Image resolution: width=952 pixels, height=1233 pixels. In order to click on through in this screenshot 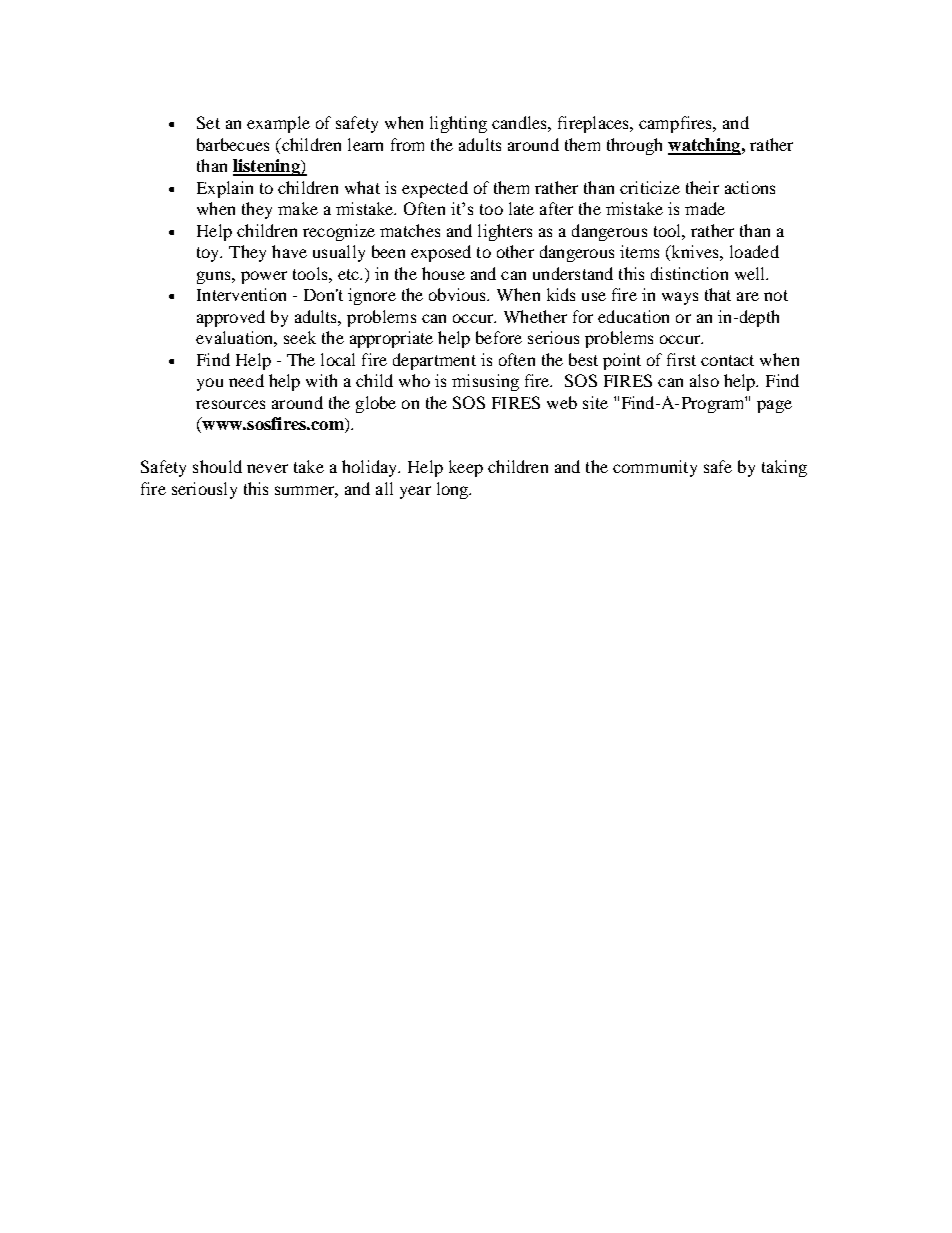, I will do `click(634, 146)`.
